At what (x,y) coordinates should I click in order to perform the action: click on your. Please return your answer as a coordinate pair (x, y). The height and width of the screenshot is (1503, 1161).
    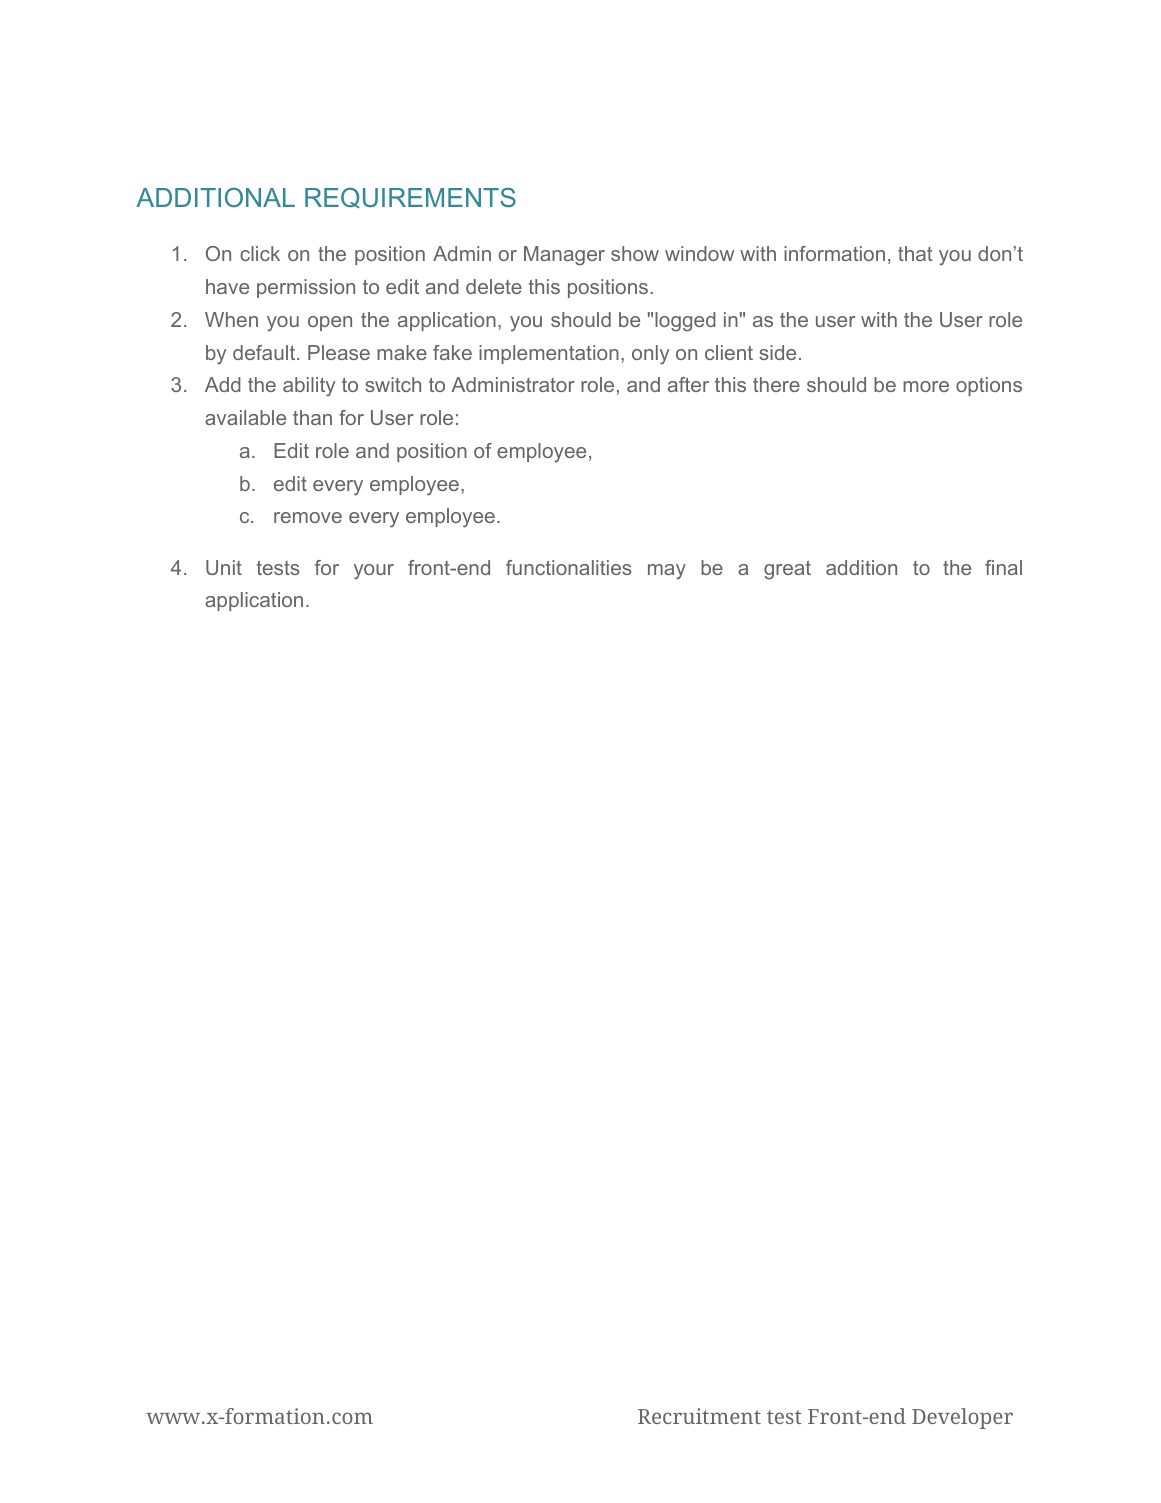
    Looking at the image, I should click on (374, 572).
